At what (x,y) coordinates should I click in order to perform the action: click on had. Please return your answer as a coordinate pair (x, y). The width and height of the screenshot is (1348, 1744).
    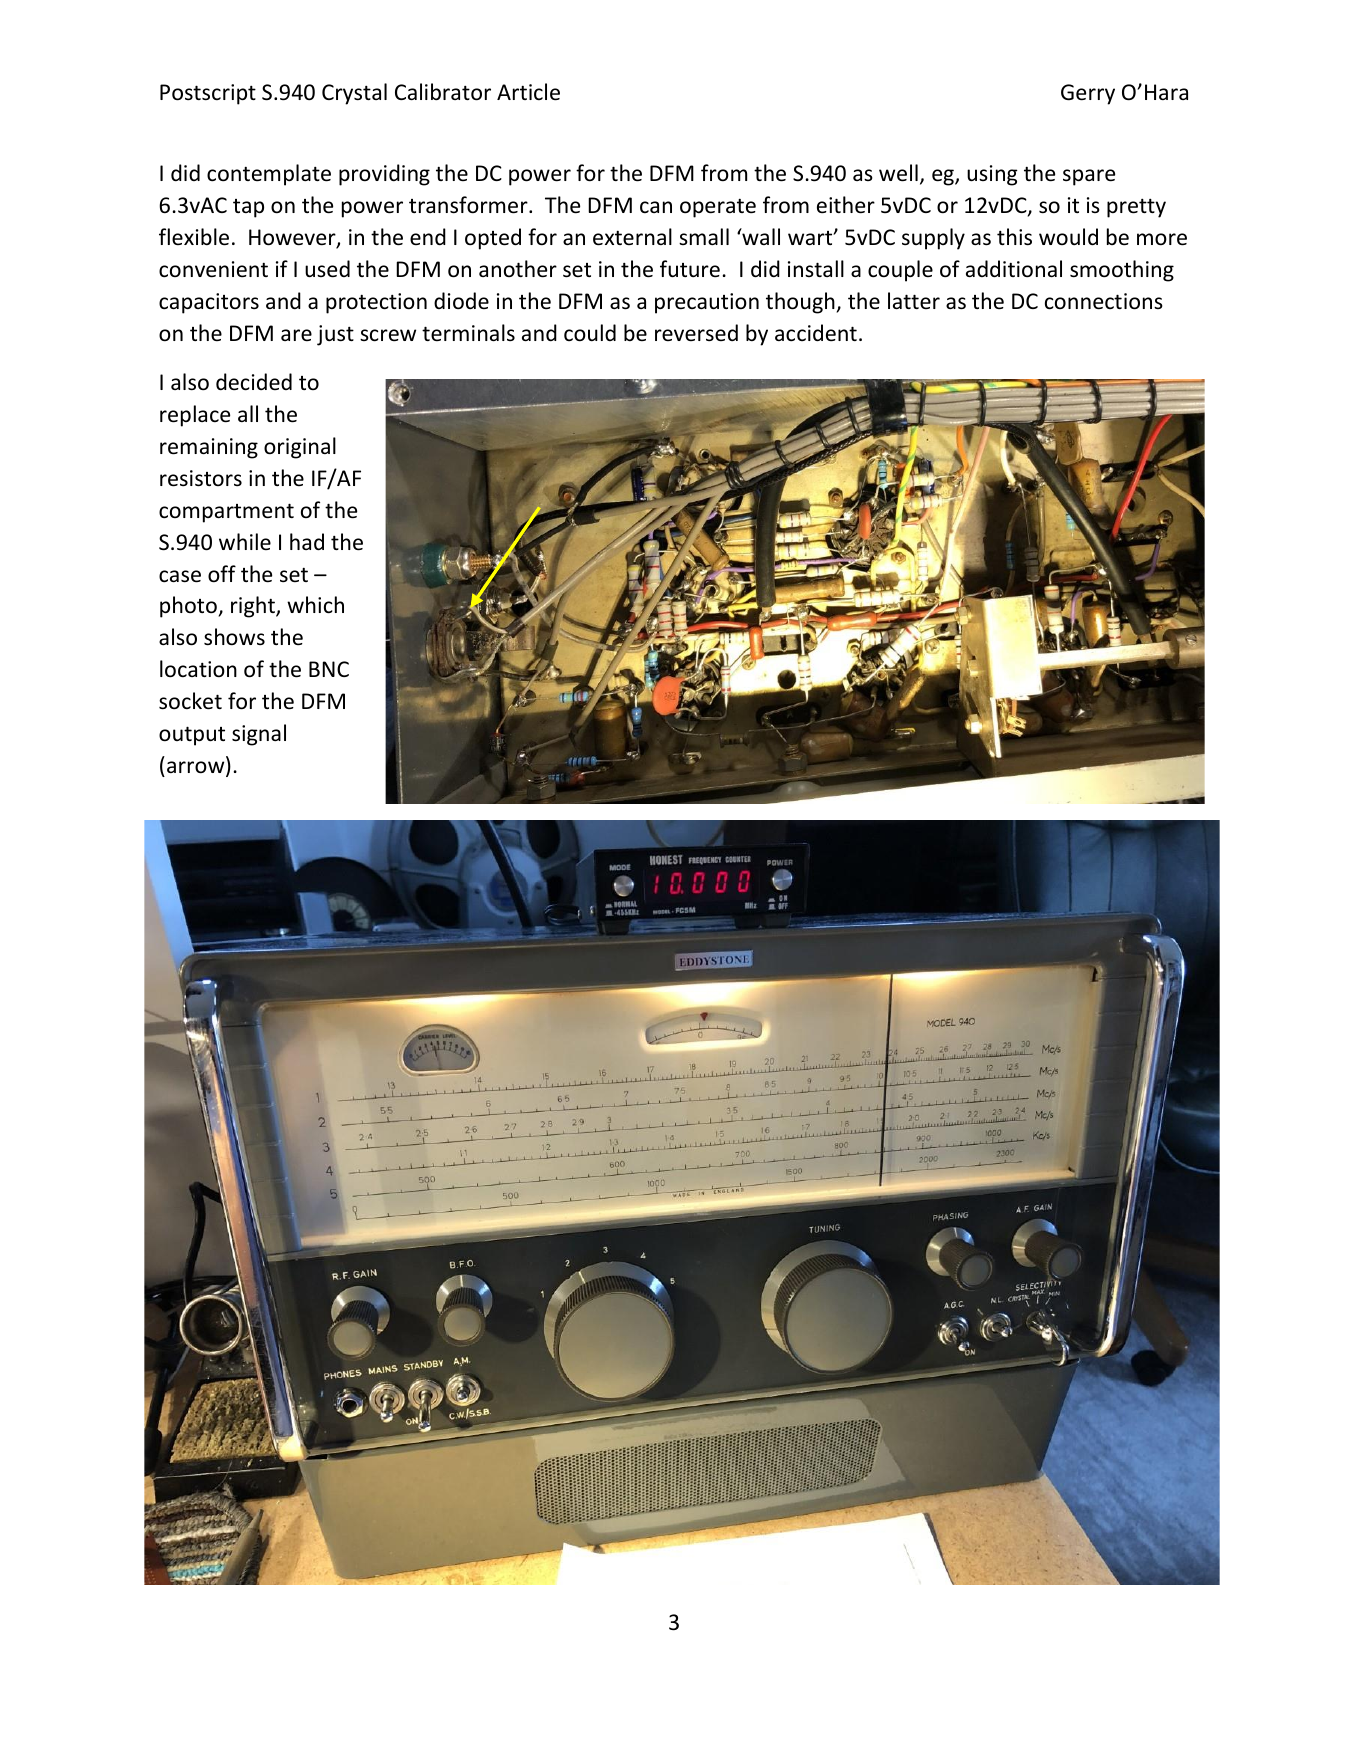
    Looking at the image, I should click on (307, 542).
